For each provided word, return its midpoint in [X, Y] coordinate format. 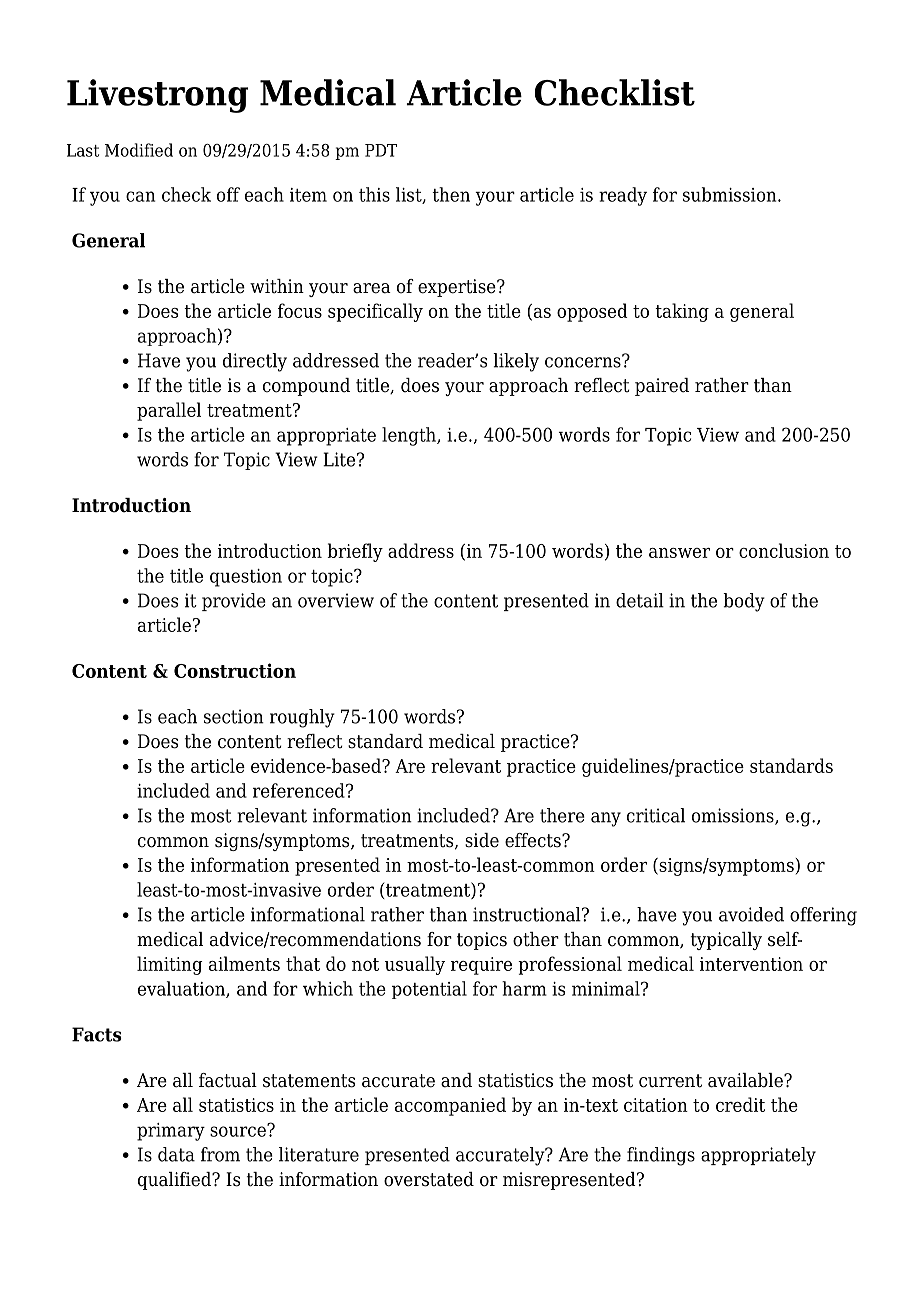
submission [731, 194]
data [176, 1154]
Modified [139, 150]
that [303, 963]
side [482, 840]
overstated [429, 1179]
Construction [235, 670]
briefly [355, 552]
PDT [381, 150]
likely [516, 362]
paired [662, 387]
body [744, 602]
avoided [751, 914]
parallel [169, 411]
